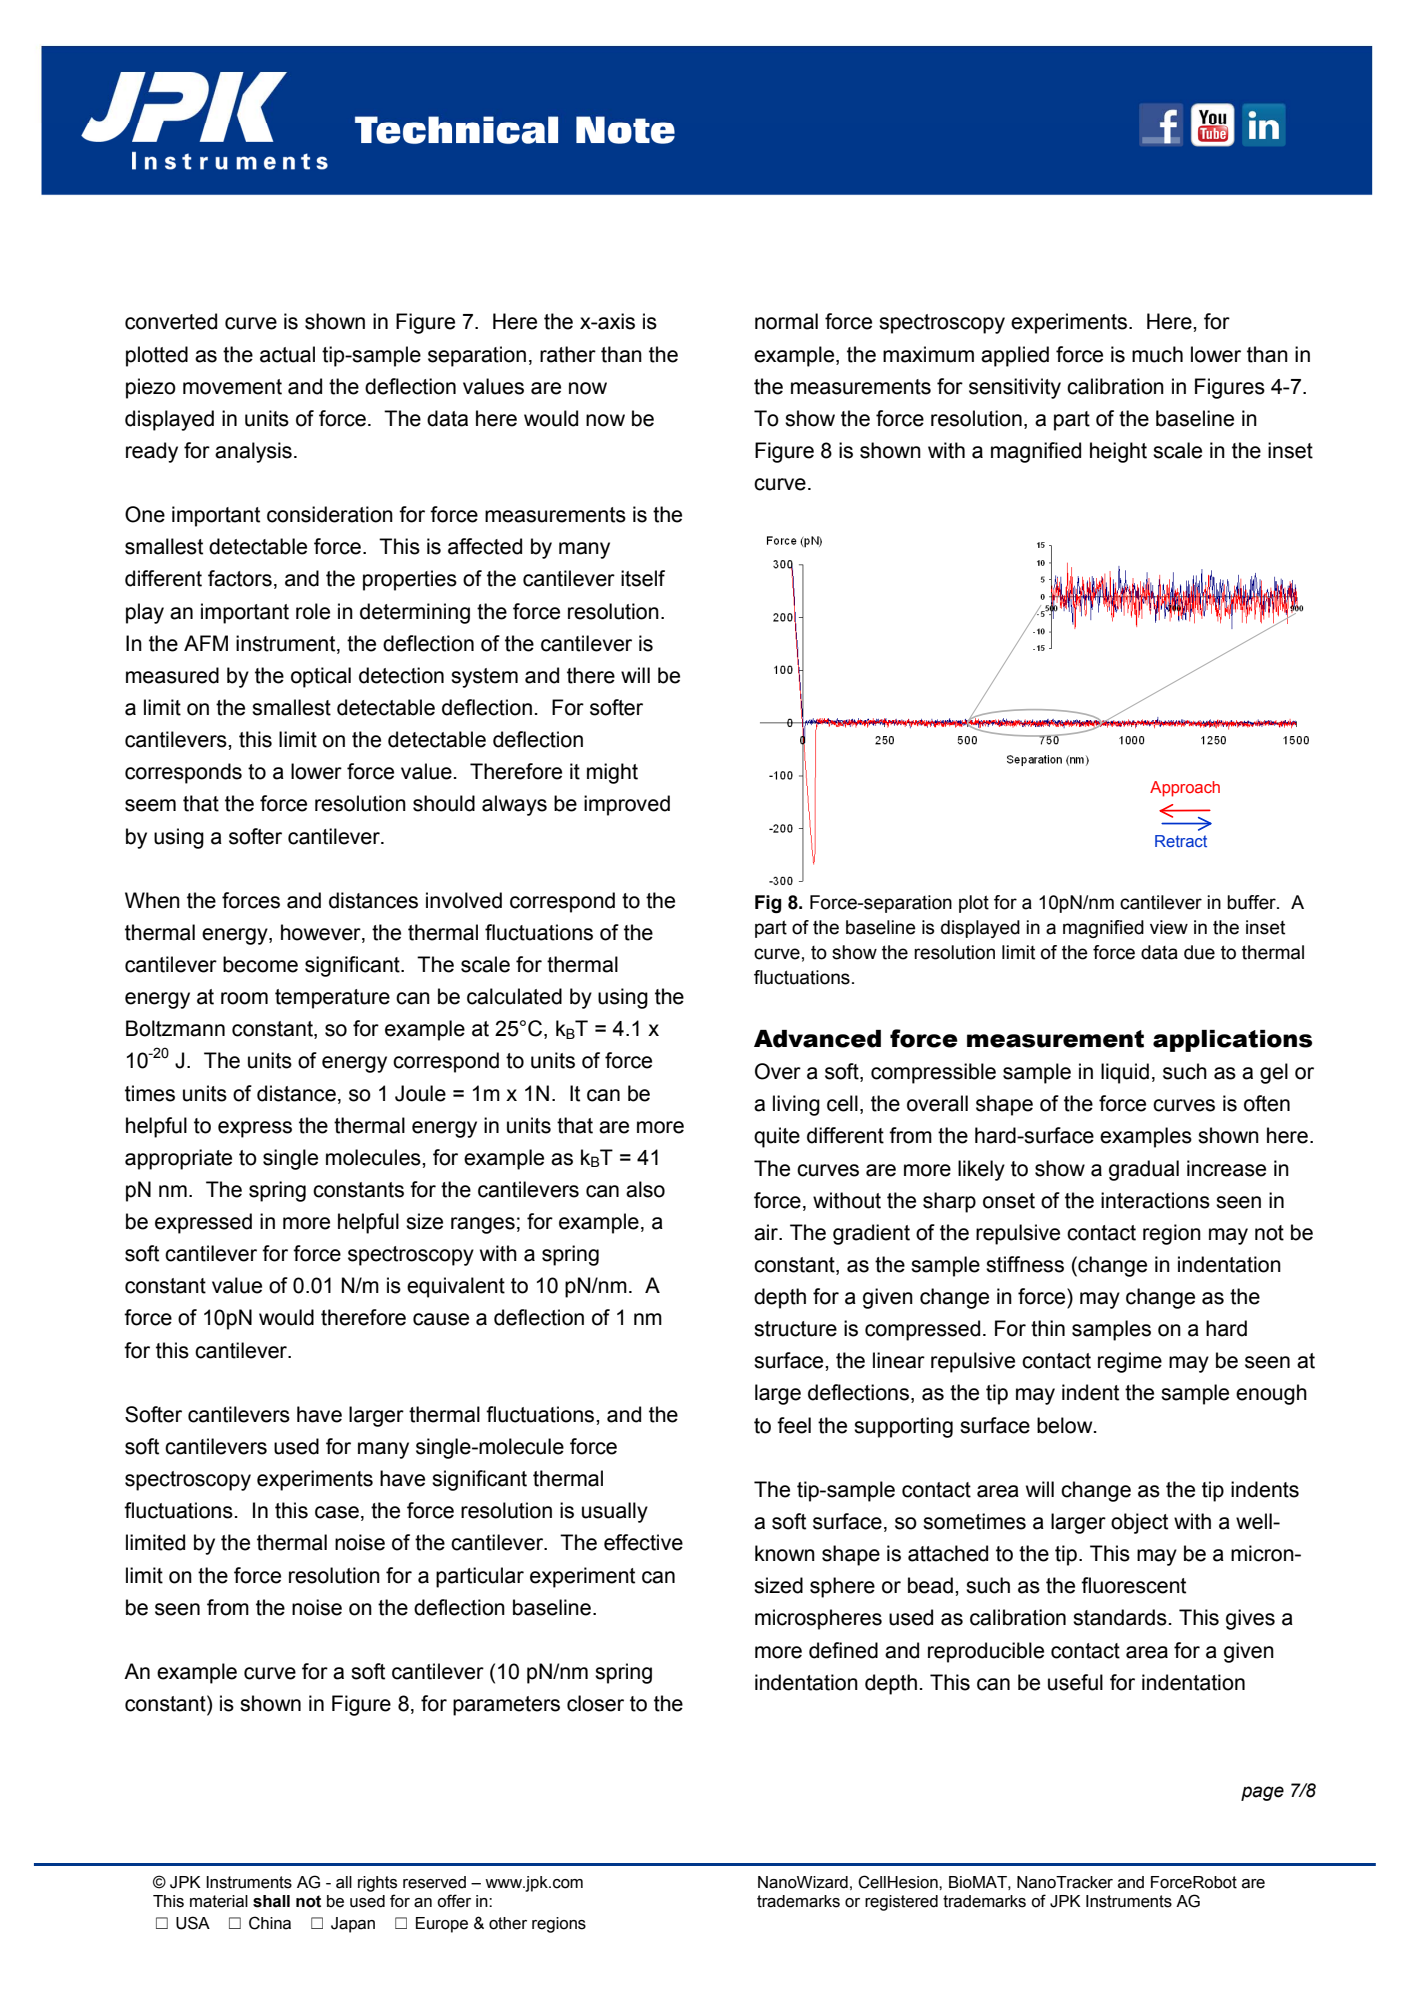  Describe the element at coordinates (1157, 354) in the page. I see `much` at that location.
